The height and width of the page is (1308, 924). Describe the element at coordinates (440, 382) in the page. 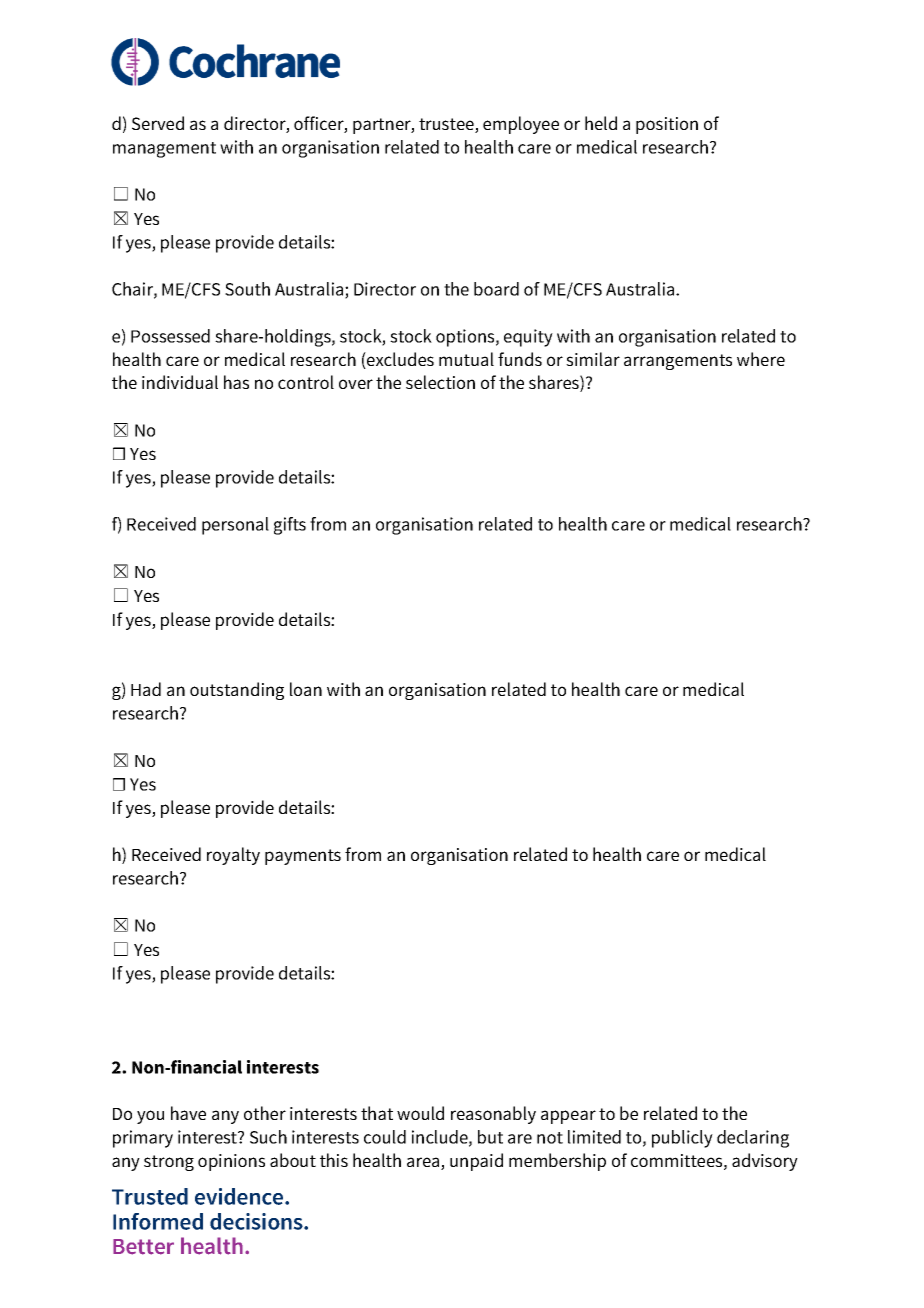

I see `selection` at that location.
